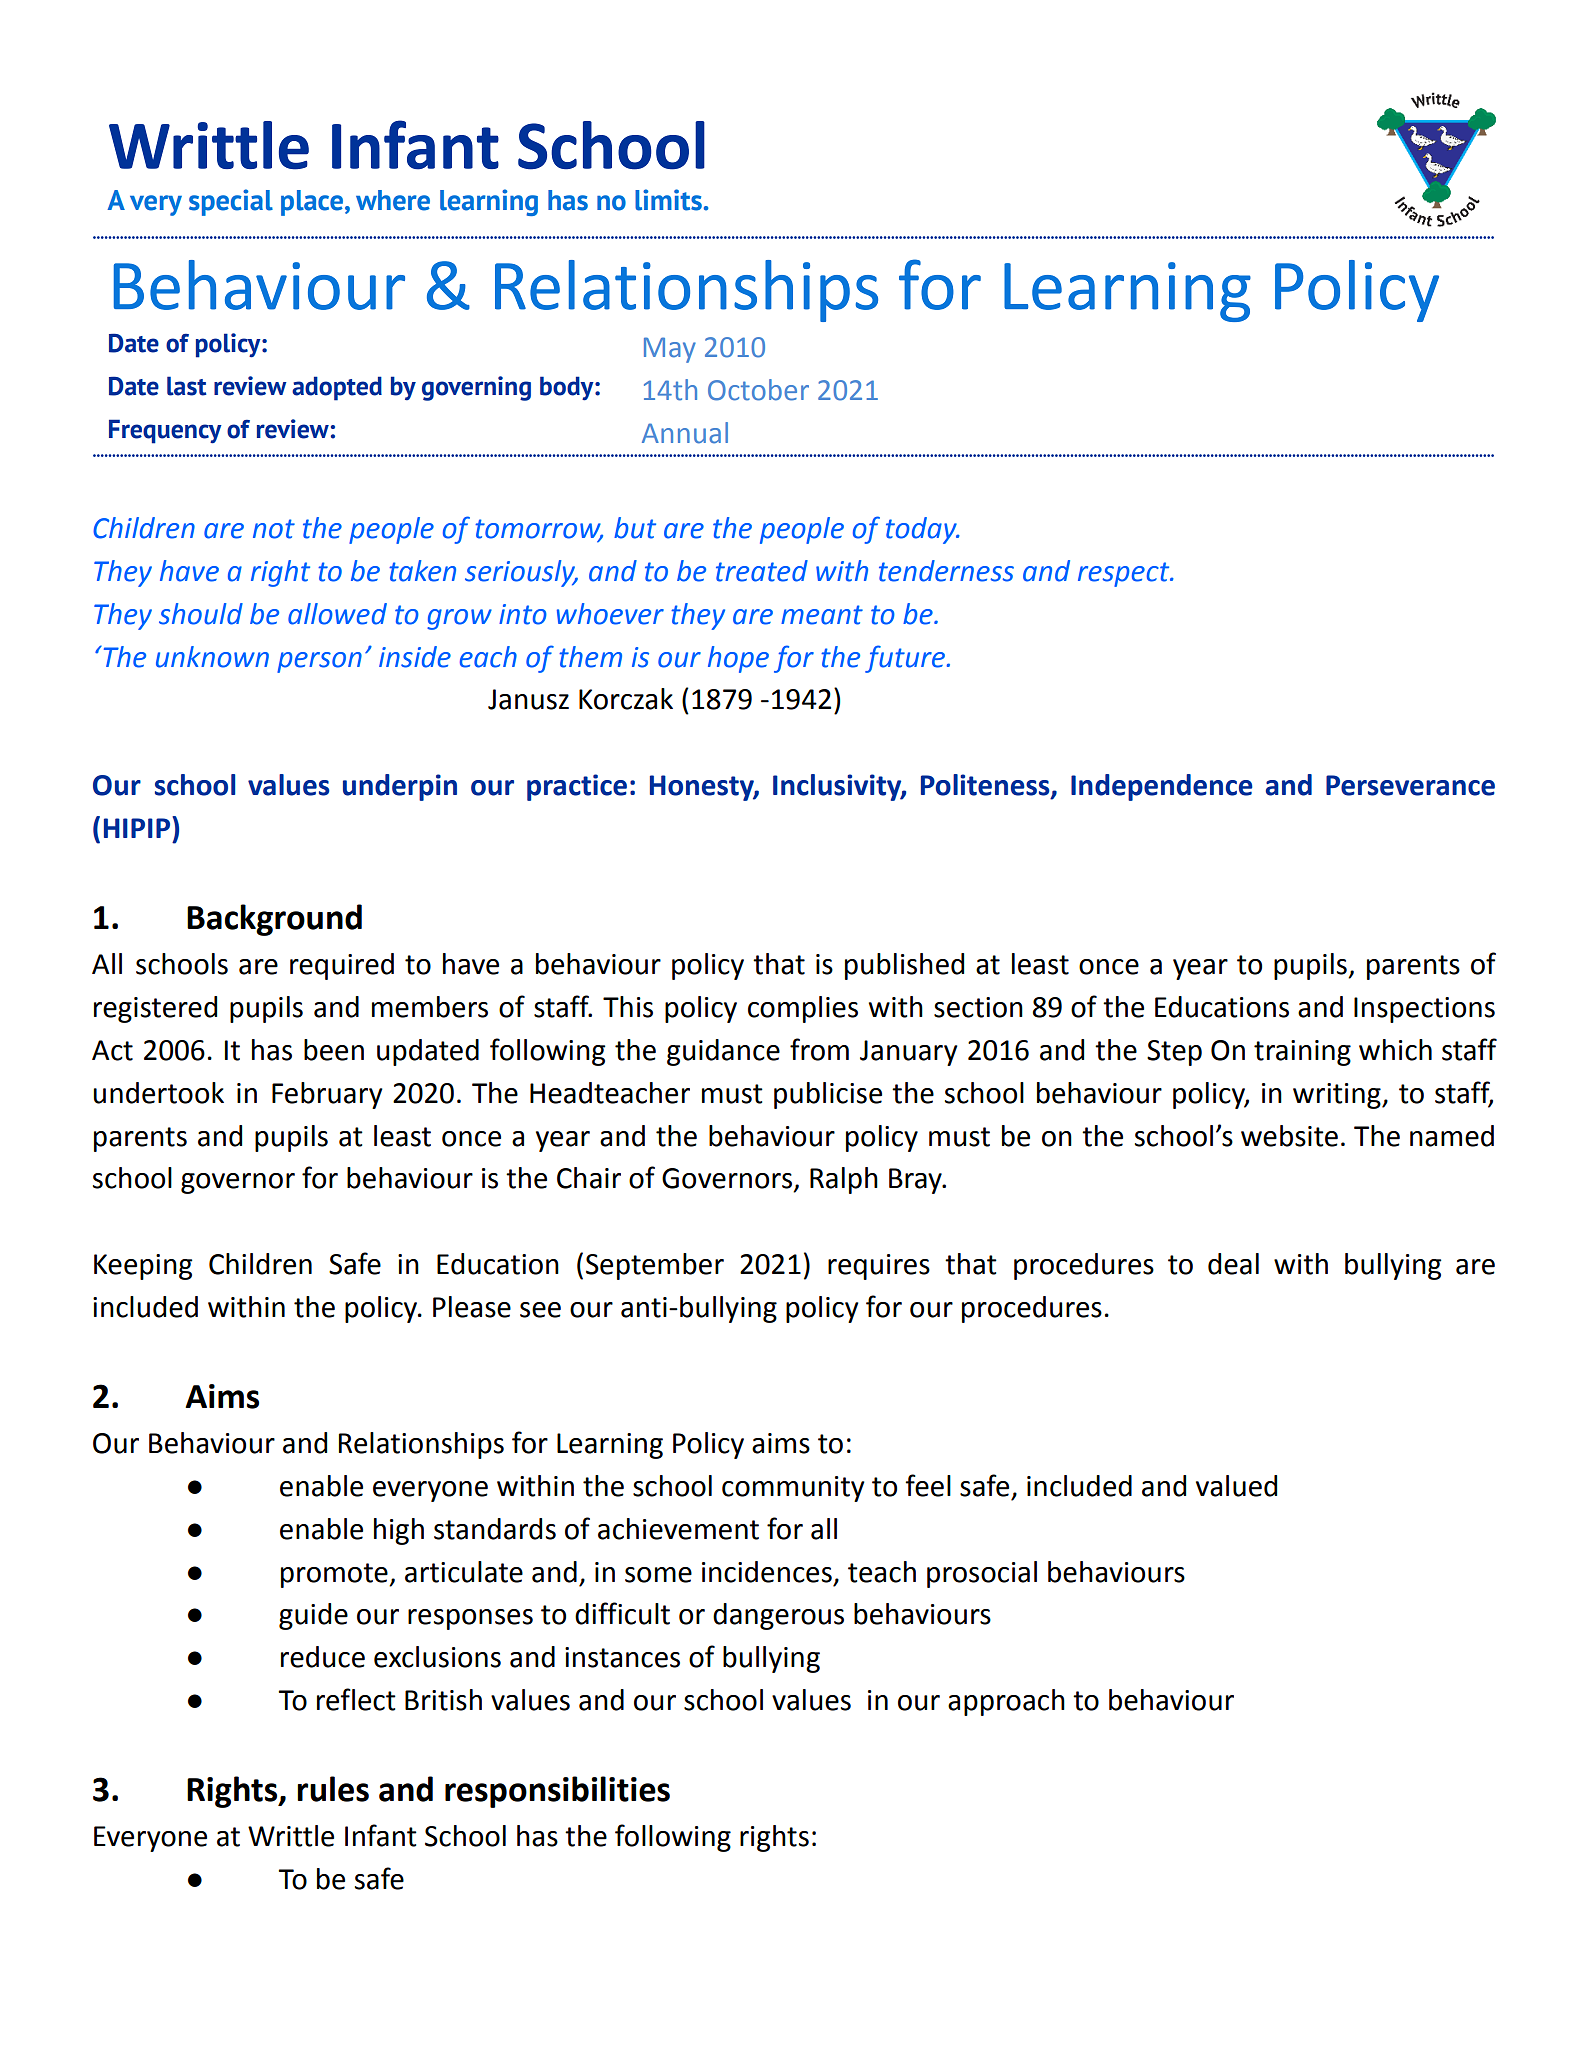 The height and width of the screenshot is (2056, 1589). Describe the element at coordinates (668, 200) in the screenshot. I see `limits` at that location.
